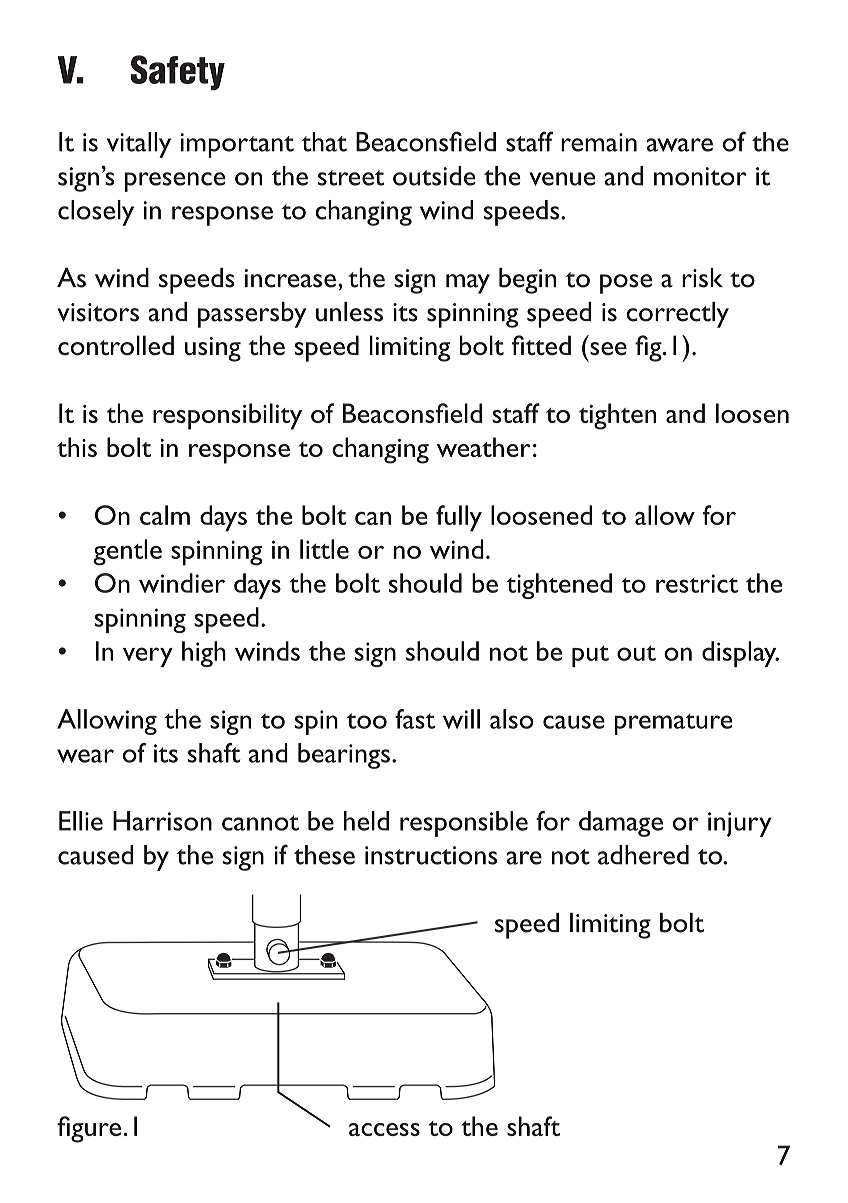 The image size is (848, 1203). I want to click on instructions, so click(431, 855).
